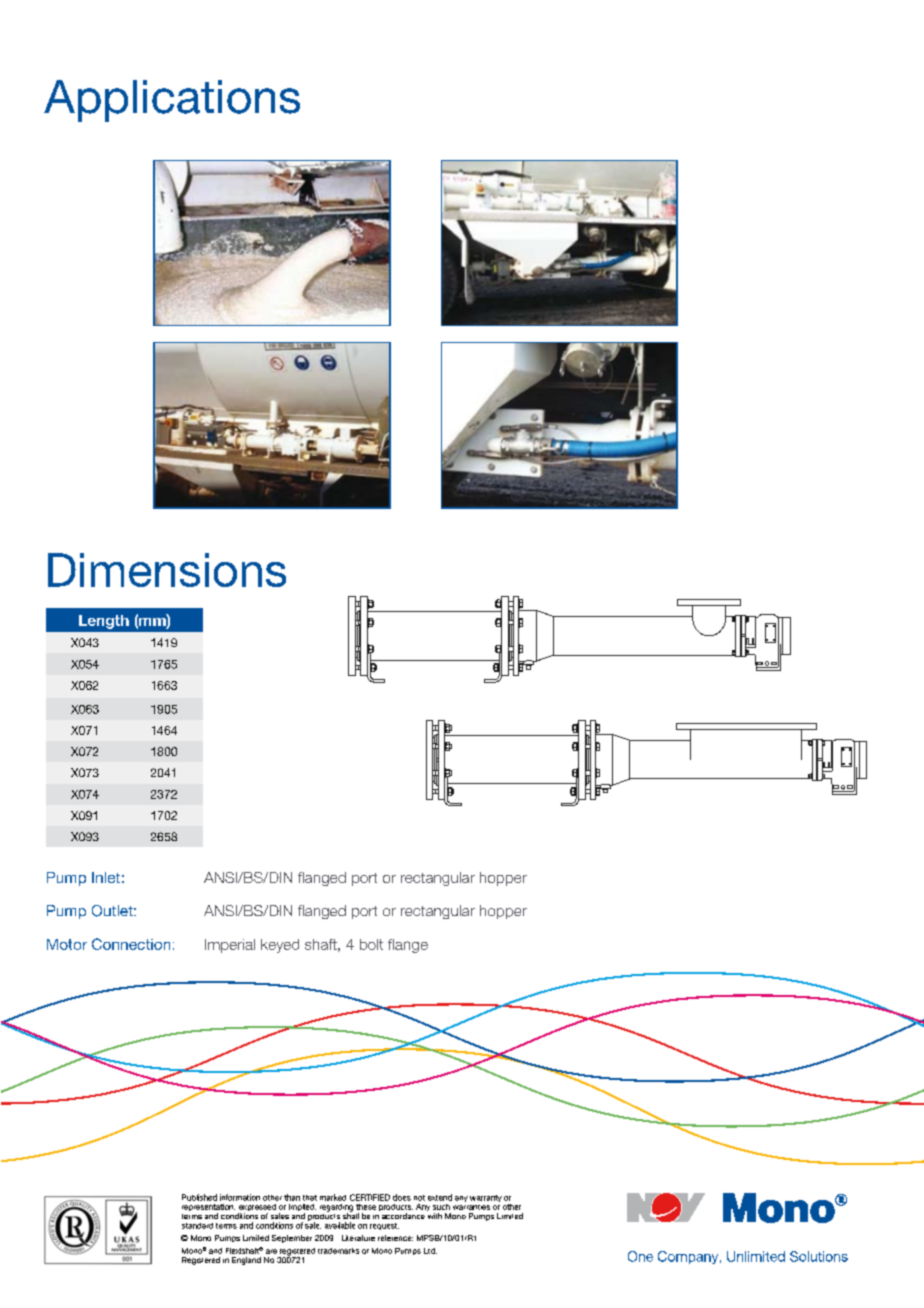 This page has width=924, height=1308. I want to click on Dimensions, so click(167, 570).
